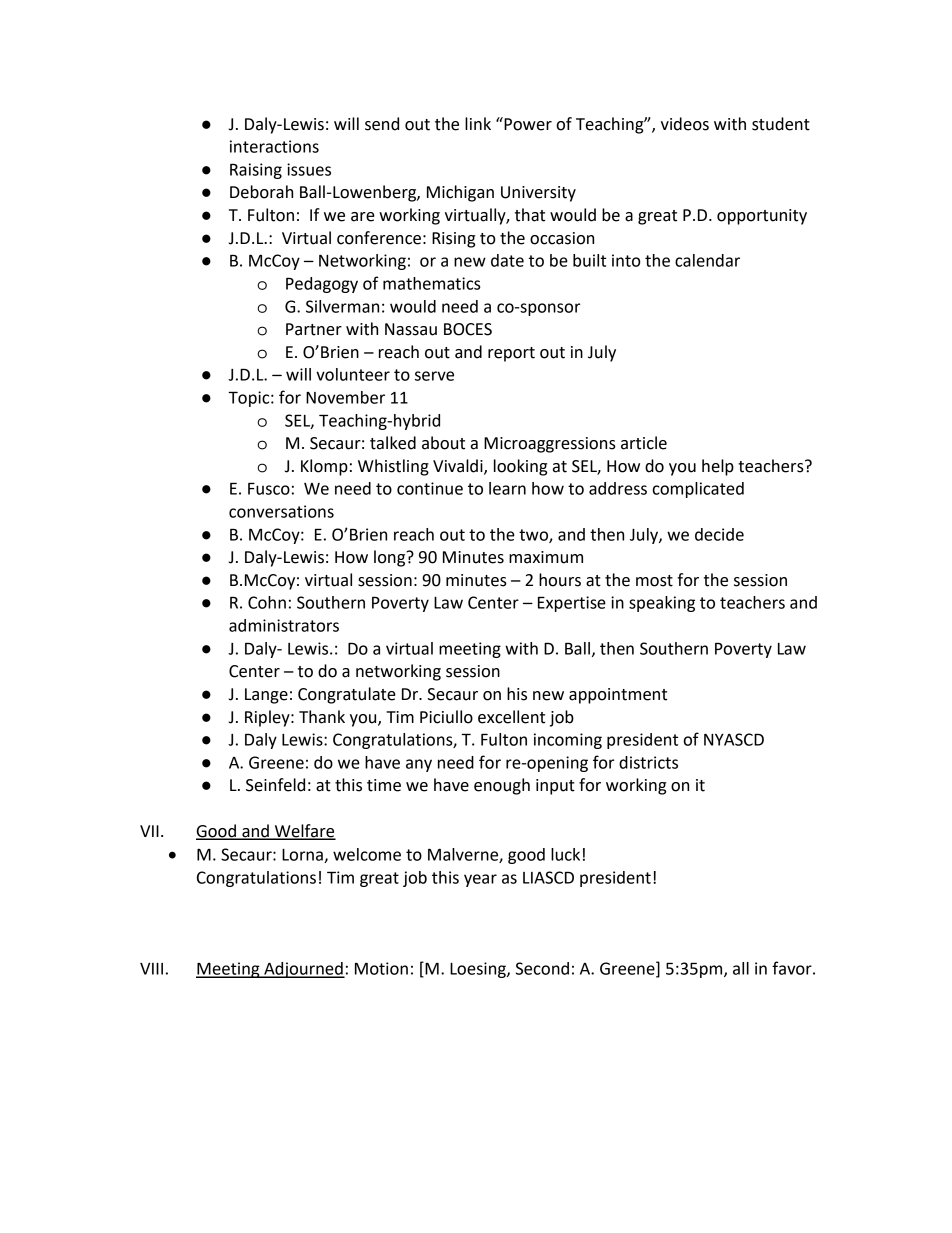 This screenshot has height=1233, width=952. I want to click on Second, so click(542, 968).
